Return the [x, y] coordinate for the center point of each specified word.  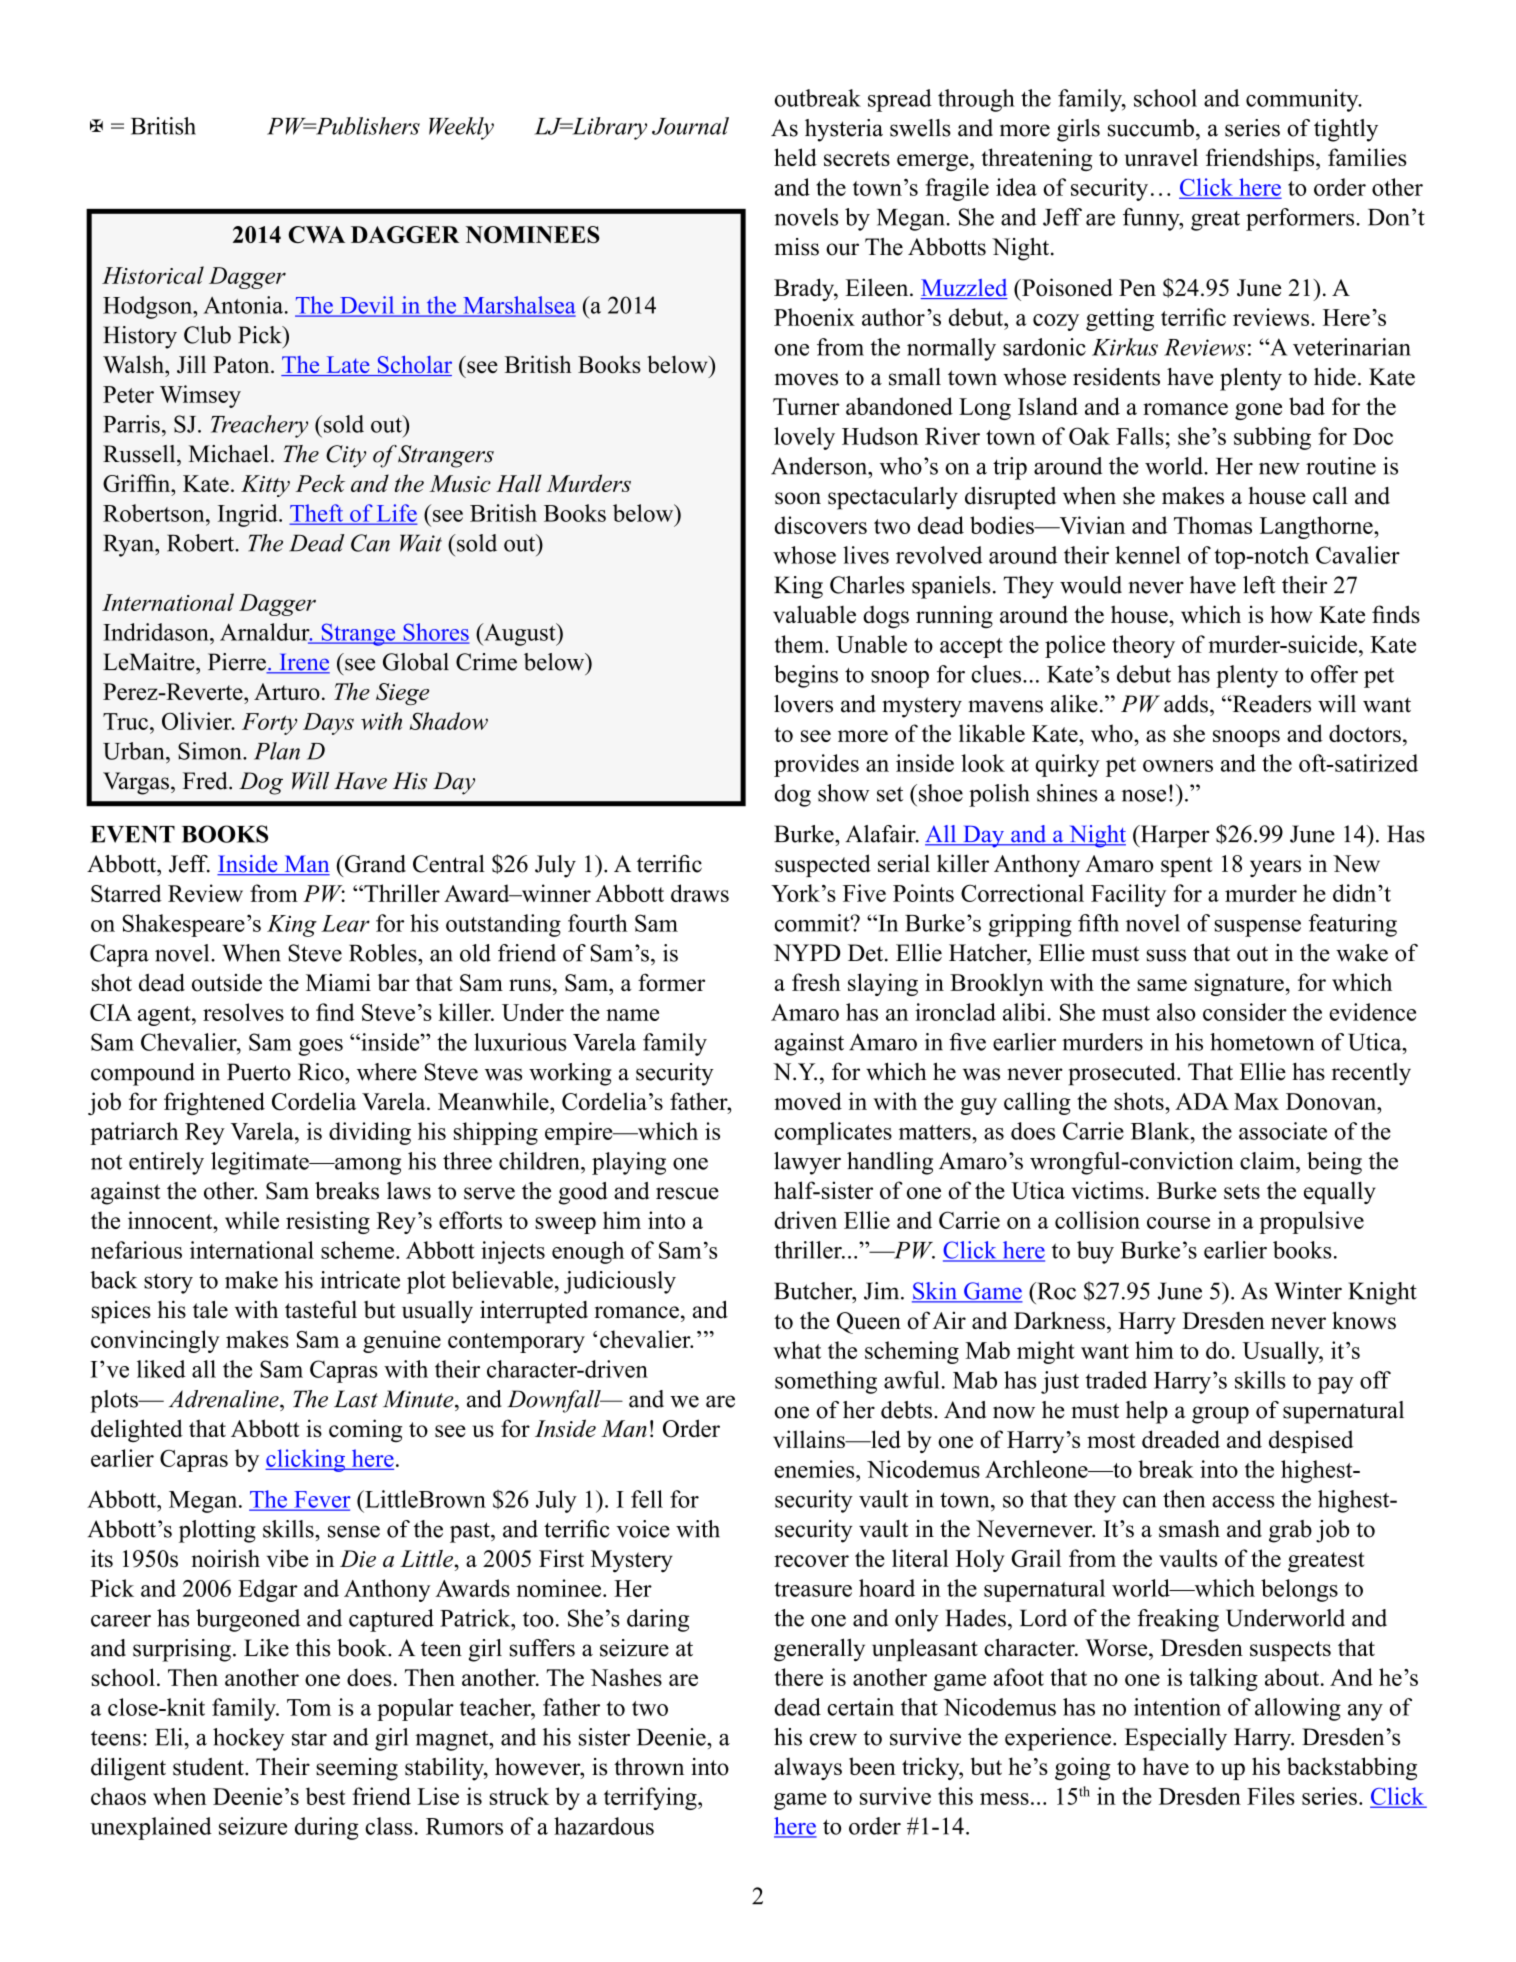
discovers [820, 525]
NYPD [806, 952]
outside [227, 982]
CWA [316, 234]
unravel [1161, 157]
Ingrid [249, 515]
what [797, 1350]
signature [1239, 984]
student [209, 1767]
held [795, 157]
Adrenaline [225, 1399]
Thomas [1213, 525]
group [1220, 1415]
